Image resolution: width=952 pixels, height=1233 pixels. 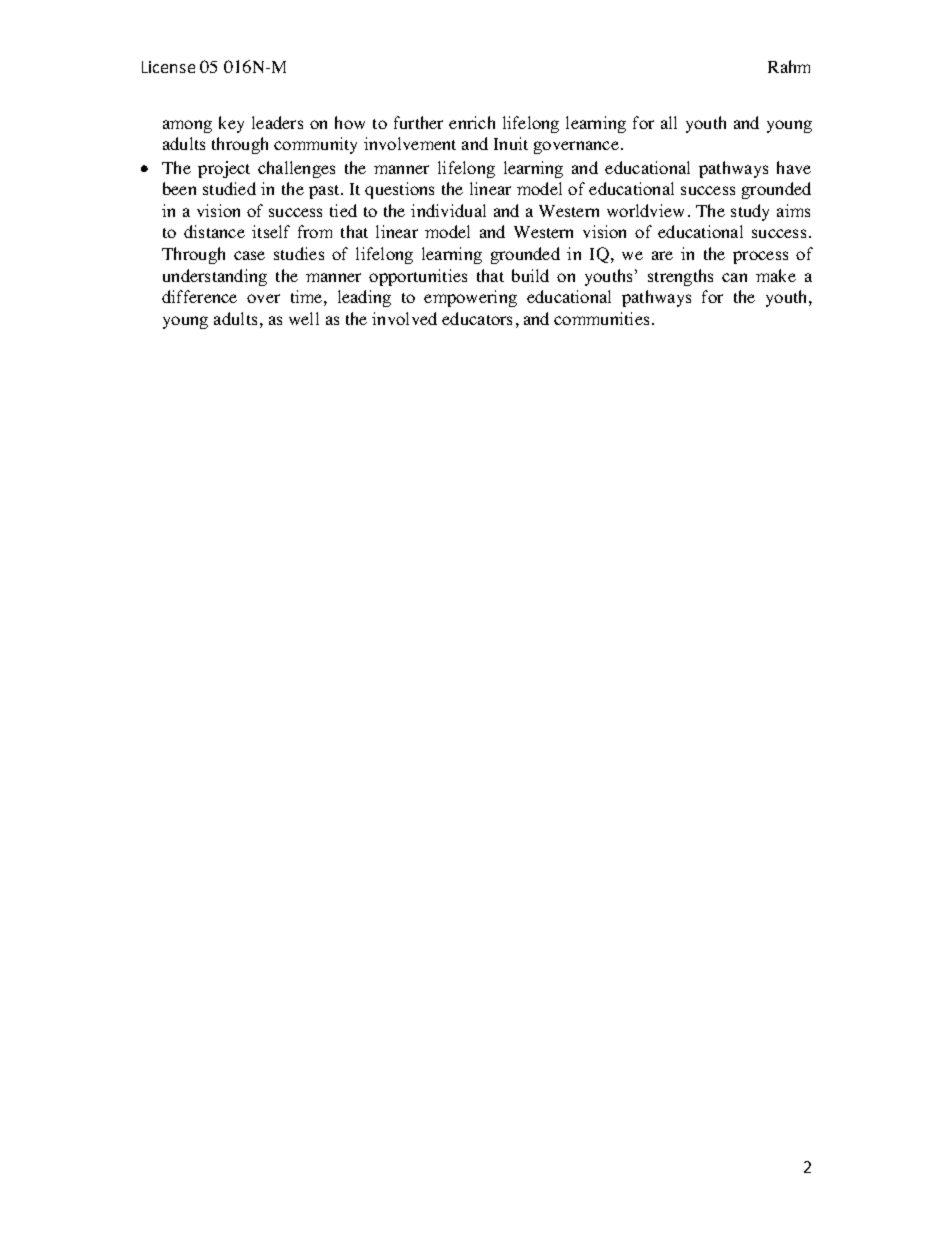 What do you see at coordinates (249, 255) in the screenshot?
I see `case` at bounding box center [249, 255].
